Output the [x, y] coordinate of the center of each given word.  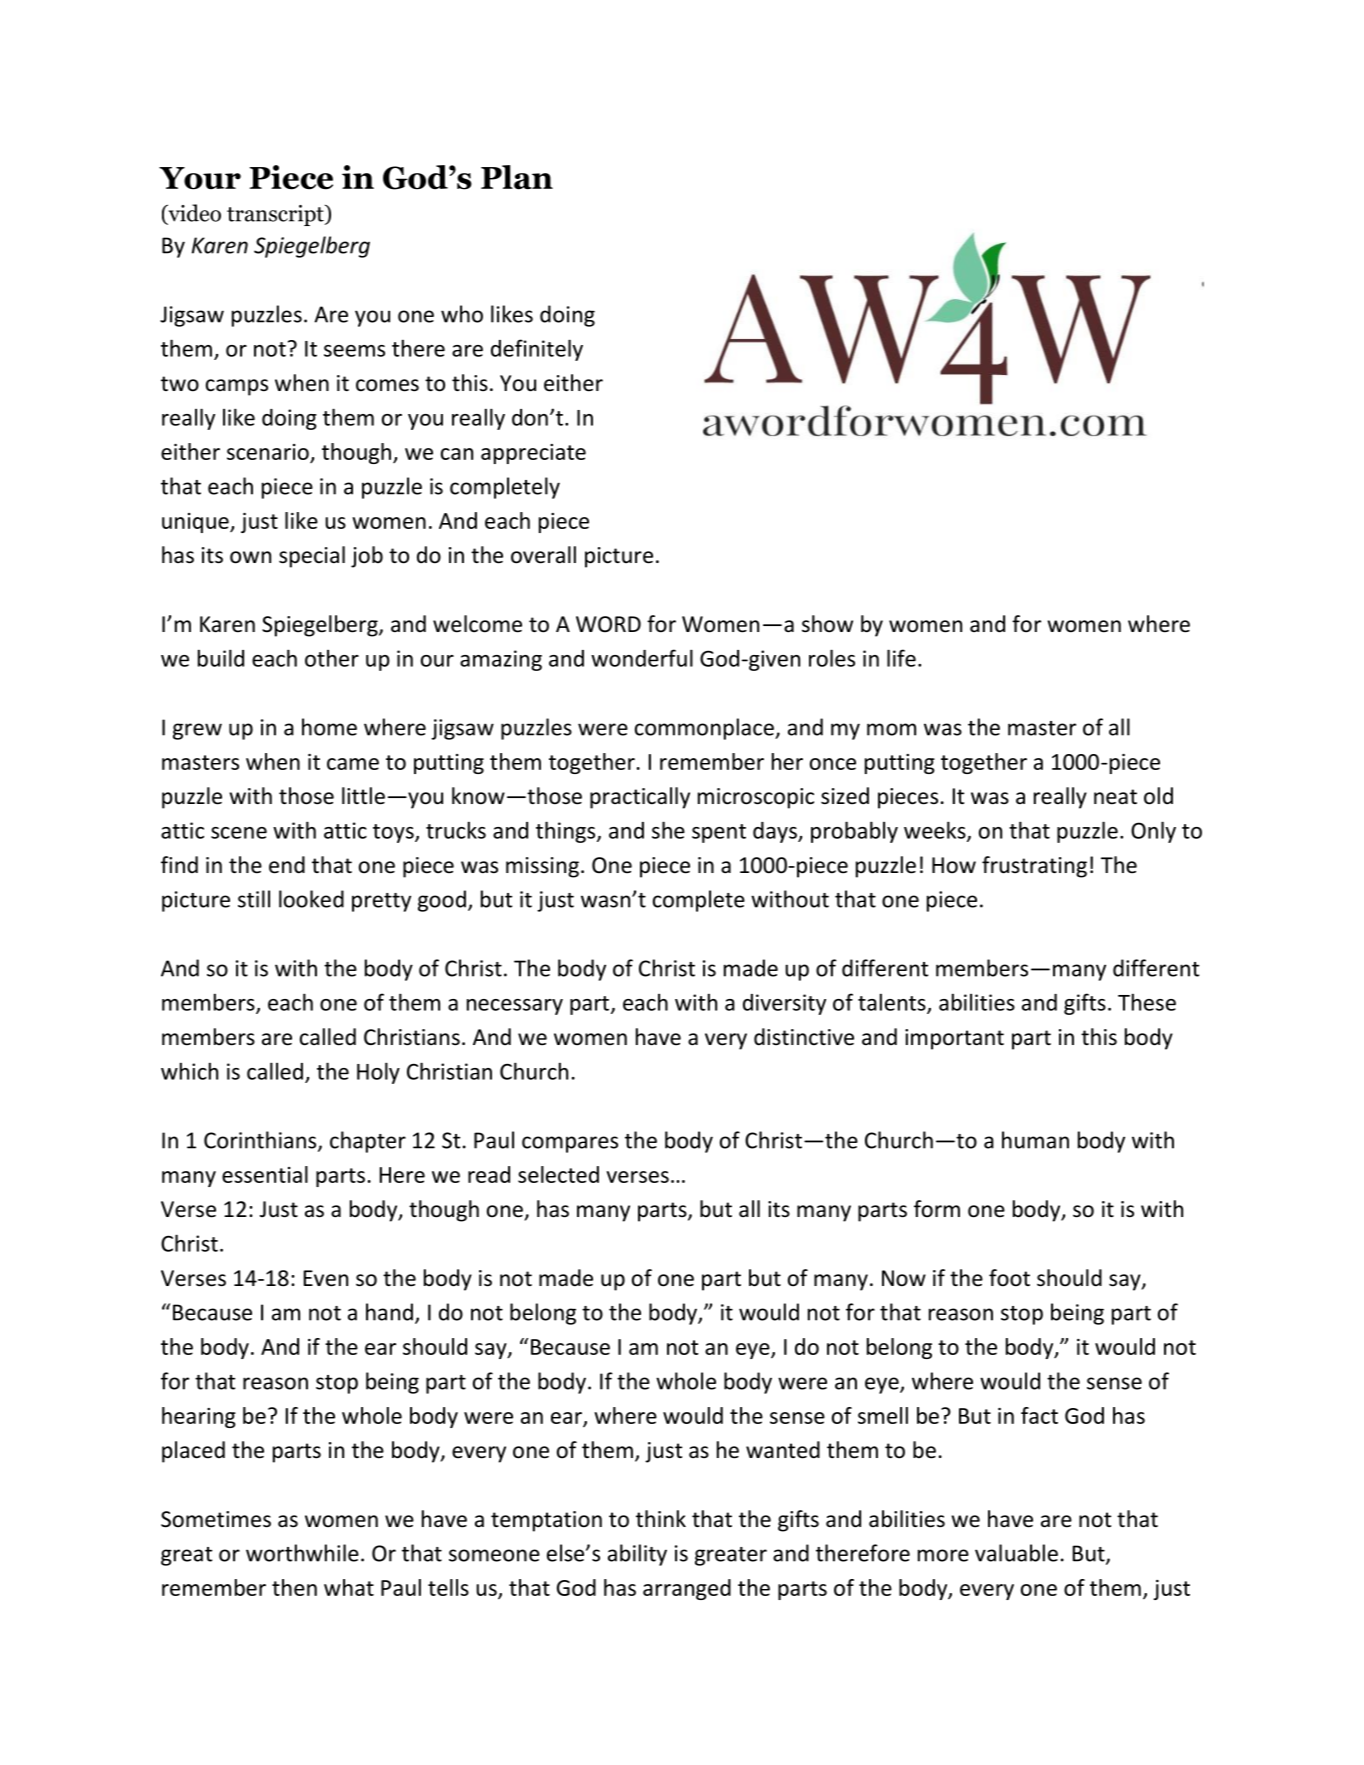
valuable [1016, 1553]
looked [311, 899]
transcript [276, 215]
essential [265, 1174]
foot [1009, 1278]
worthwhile [302, 1553]
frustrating [1034, 867]
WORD [608, 624]
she [668, 830]
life [901, 658]
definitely [537, 350]
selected [558, 1174]
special [312, 557]
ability [637, 1555]
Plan [517, 177]
